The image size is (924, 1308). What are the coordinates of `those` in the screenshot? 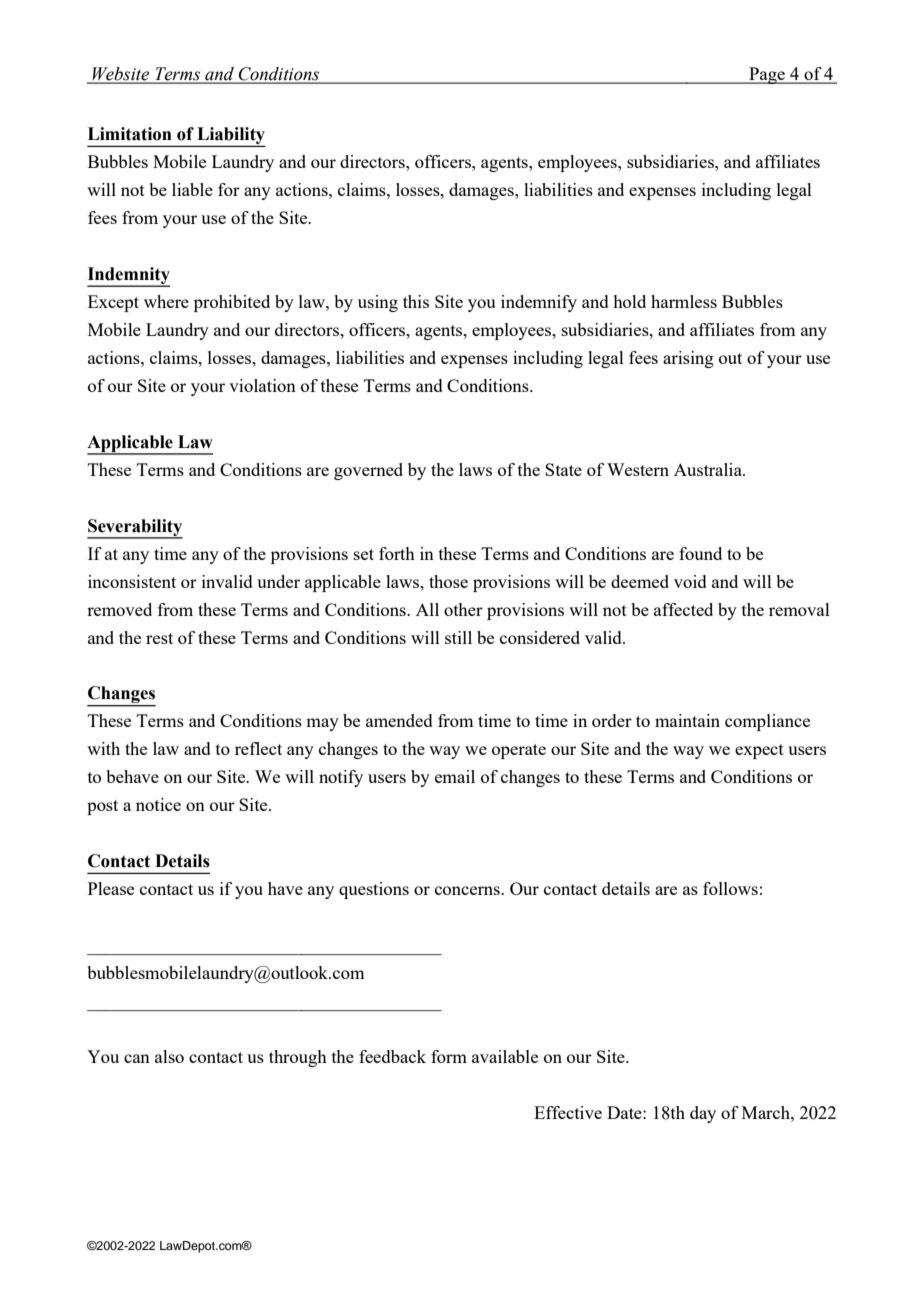 It's located at (448, 581).
